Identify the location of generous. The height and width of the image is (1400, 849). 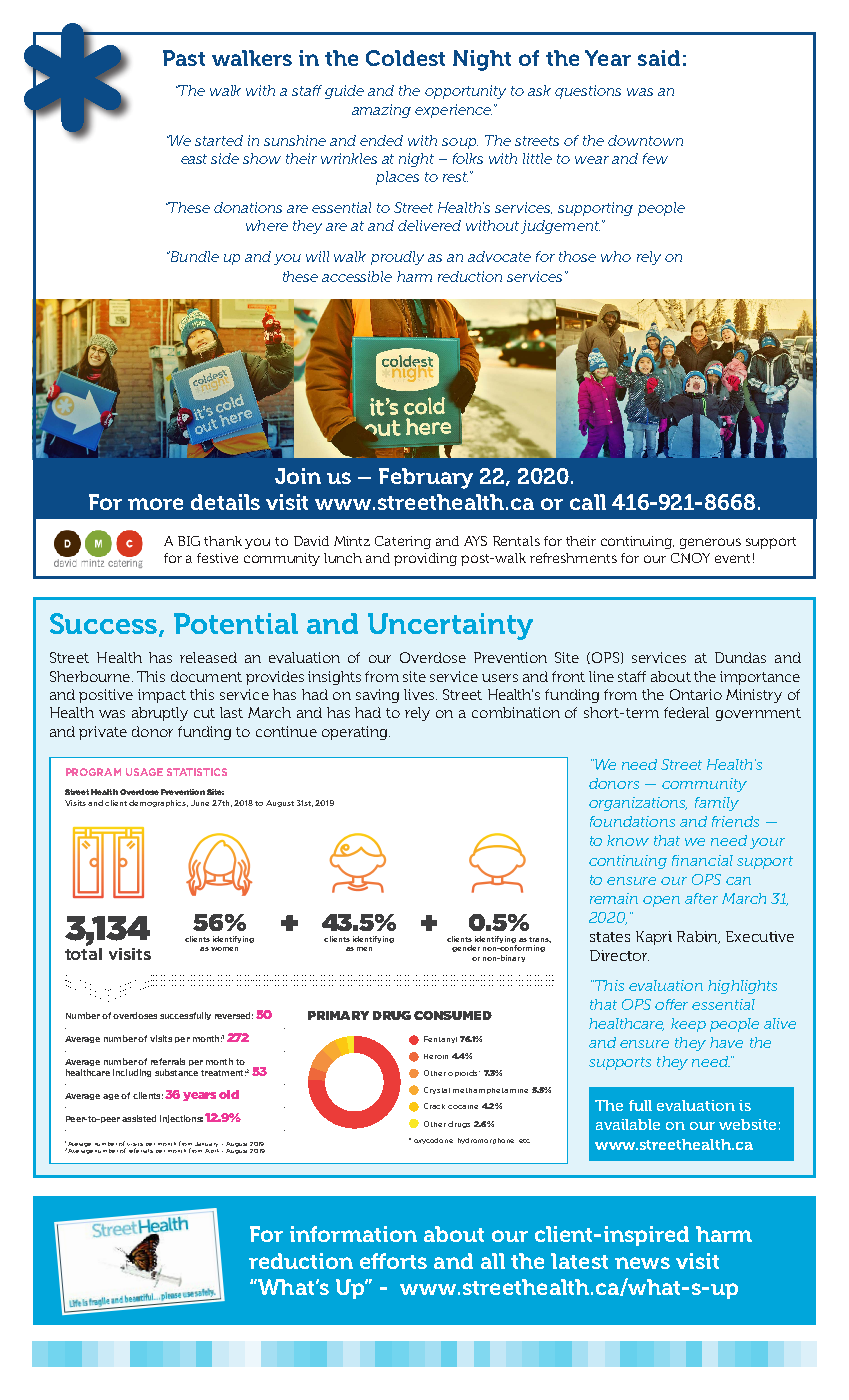
(710, 543).
